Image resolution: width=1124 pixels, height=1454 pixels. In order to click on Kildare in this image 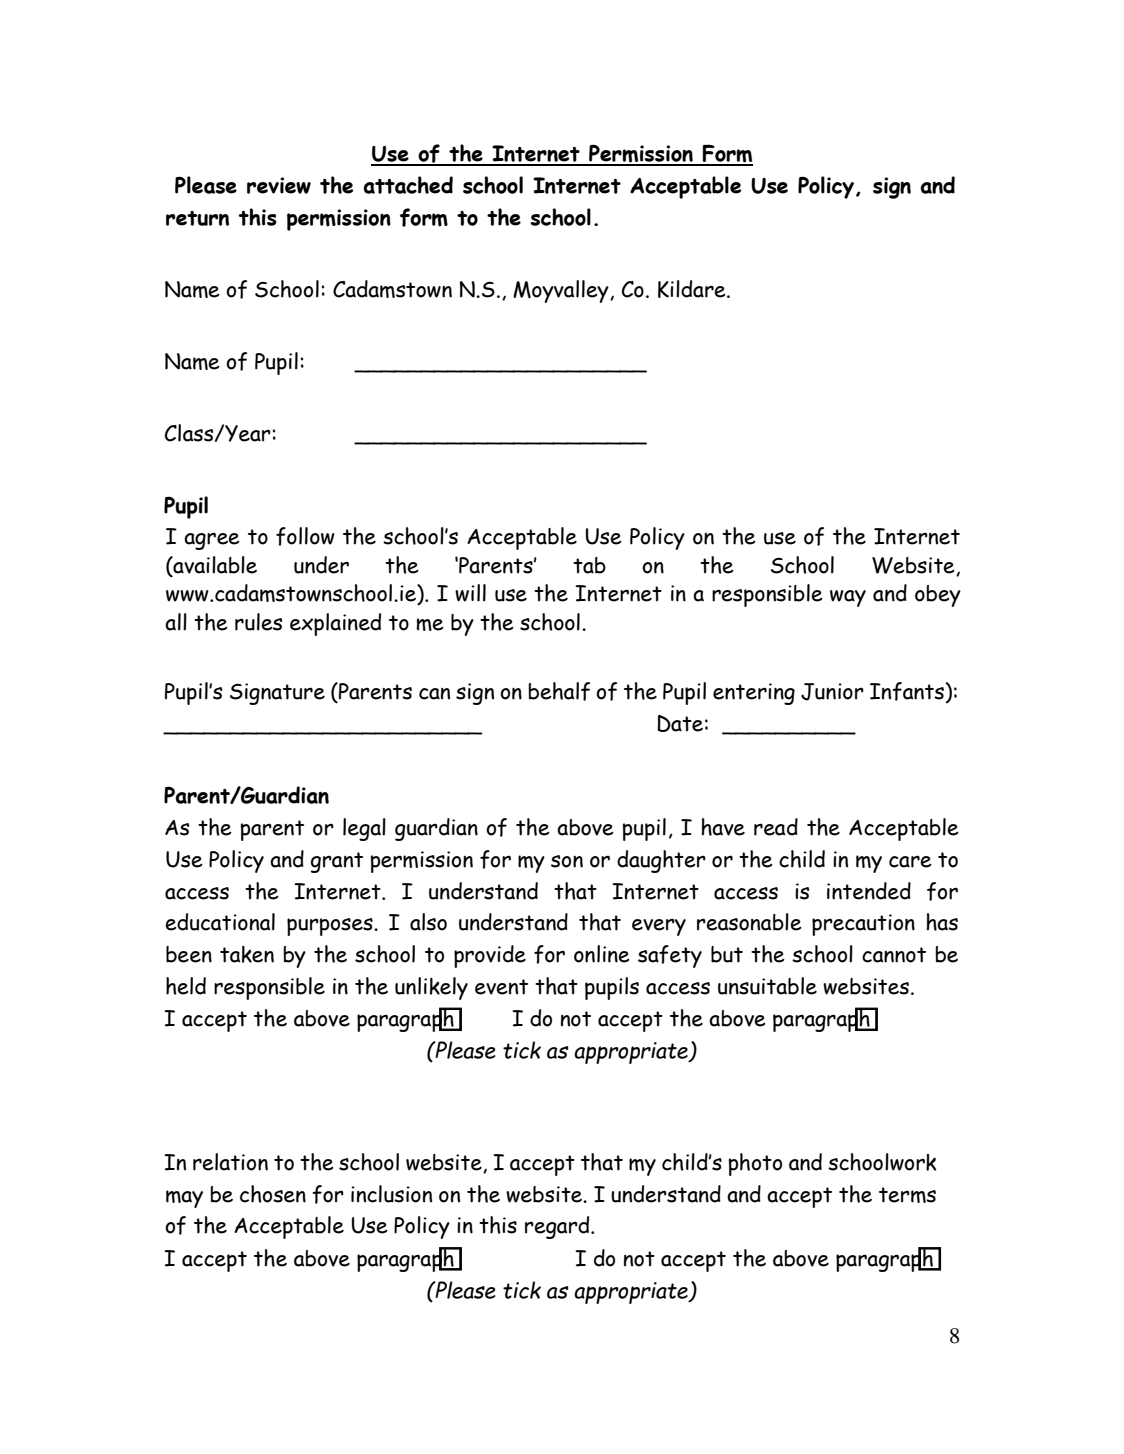, I will do `click(693, 289)`.
